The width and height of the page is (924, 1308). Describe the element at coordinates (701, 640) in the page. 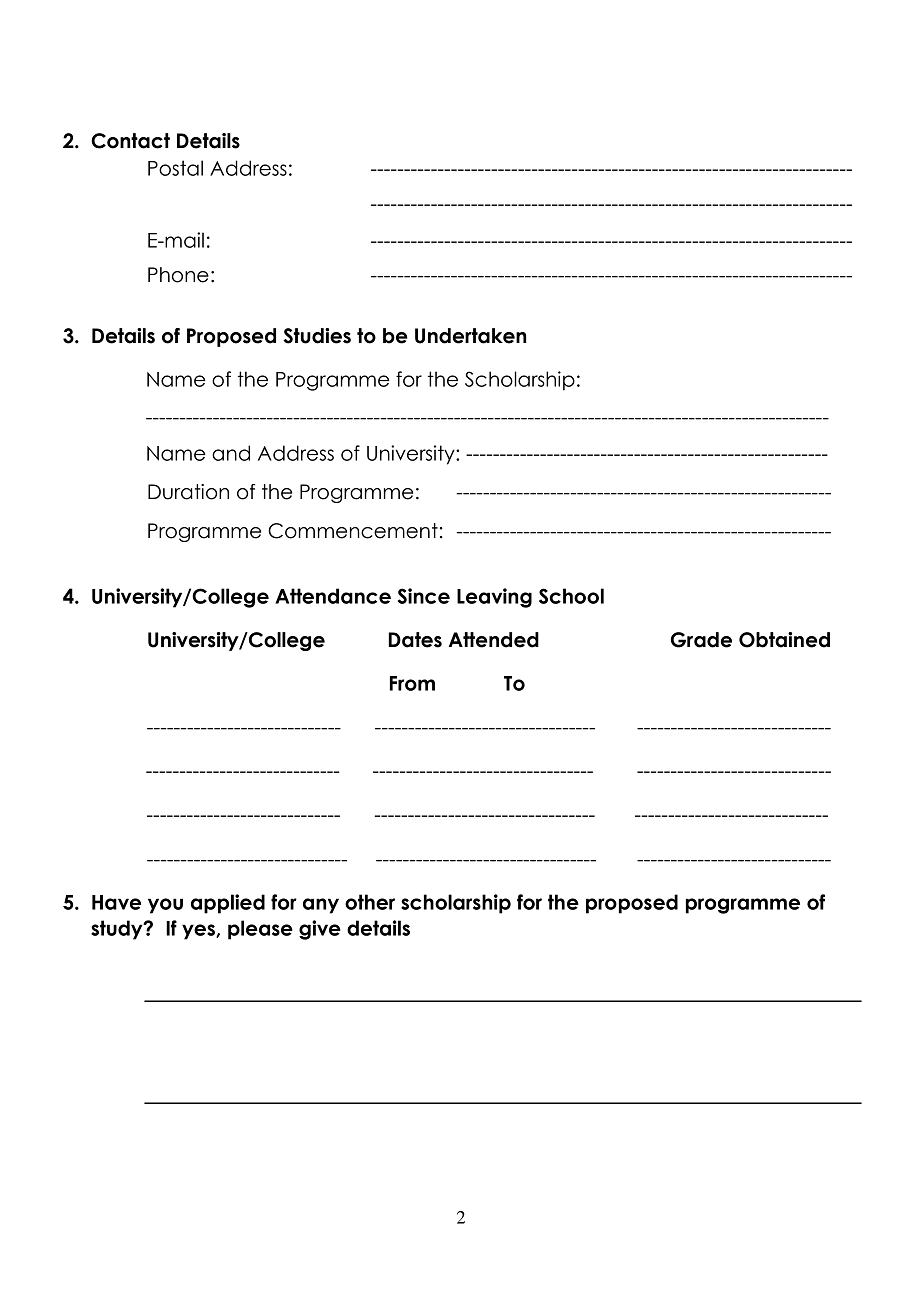

I see `Grade` at that location.
